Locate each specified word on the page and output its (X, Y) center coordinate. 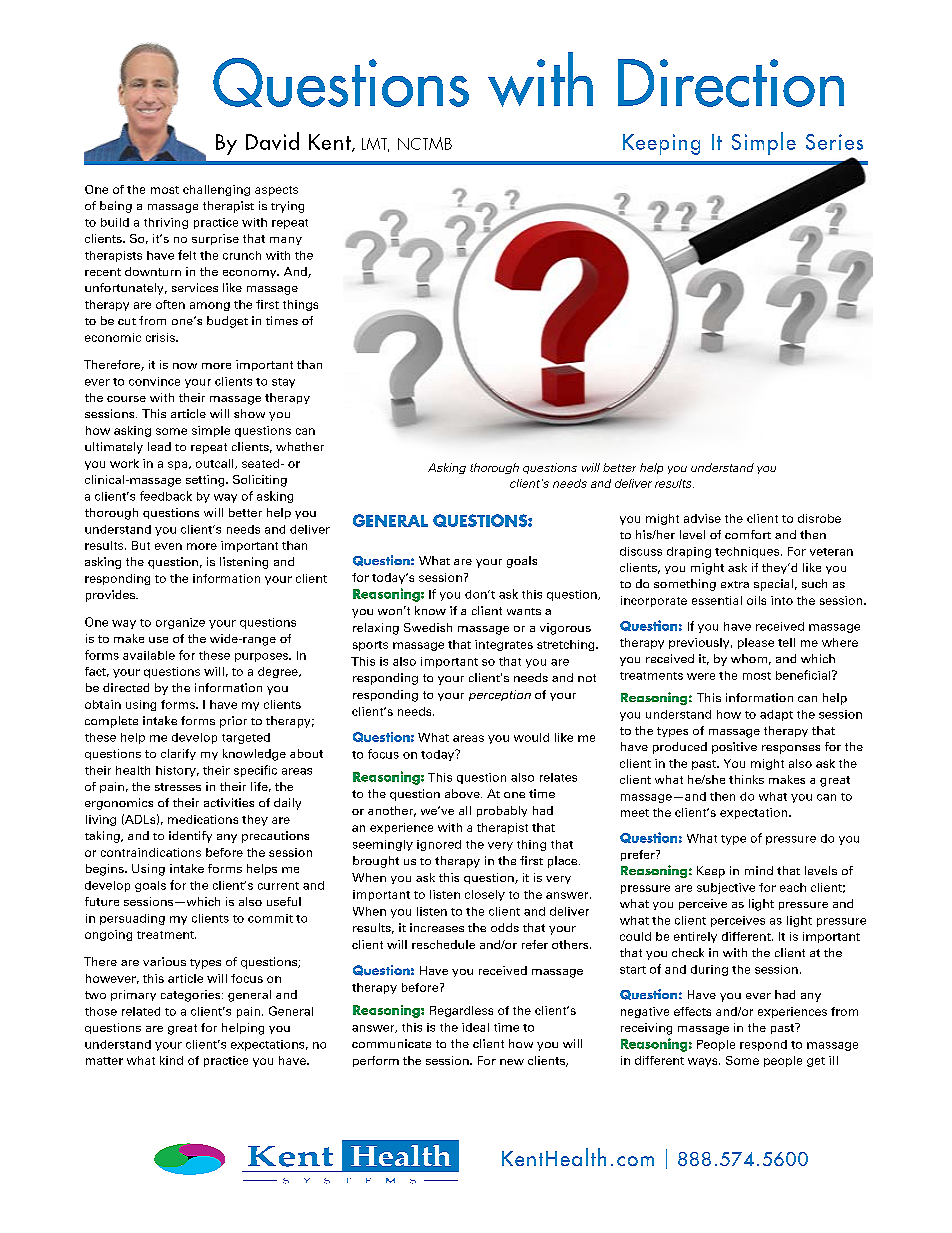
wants (524, 611)
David (272, 141)
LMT (375, 145)
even (168, 546)
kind (171, 1060)
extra (735, 584)
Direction (731, 83)
